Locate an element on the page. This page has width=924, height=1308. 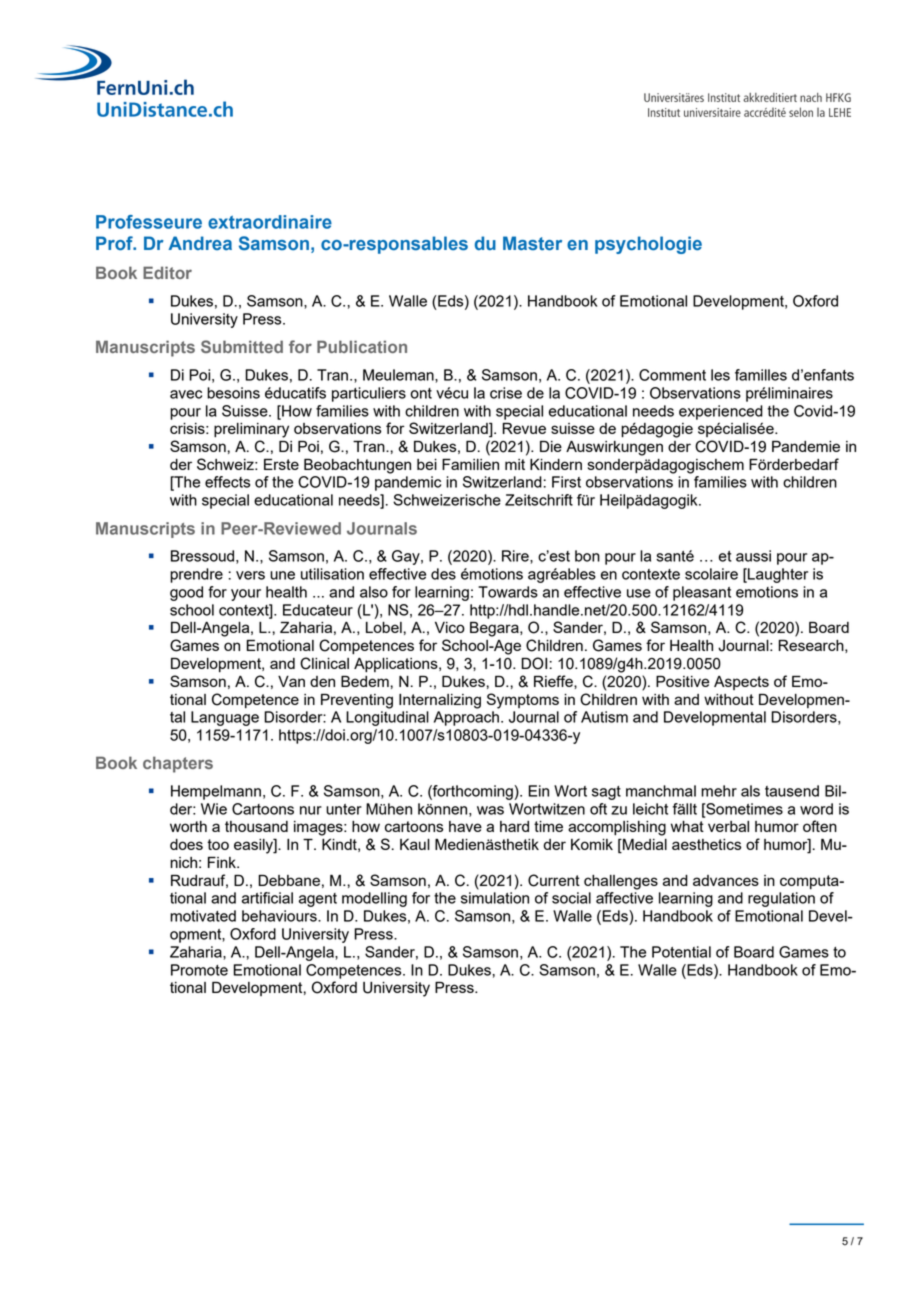
psychologie is located at coordinates (648, 245).
